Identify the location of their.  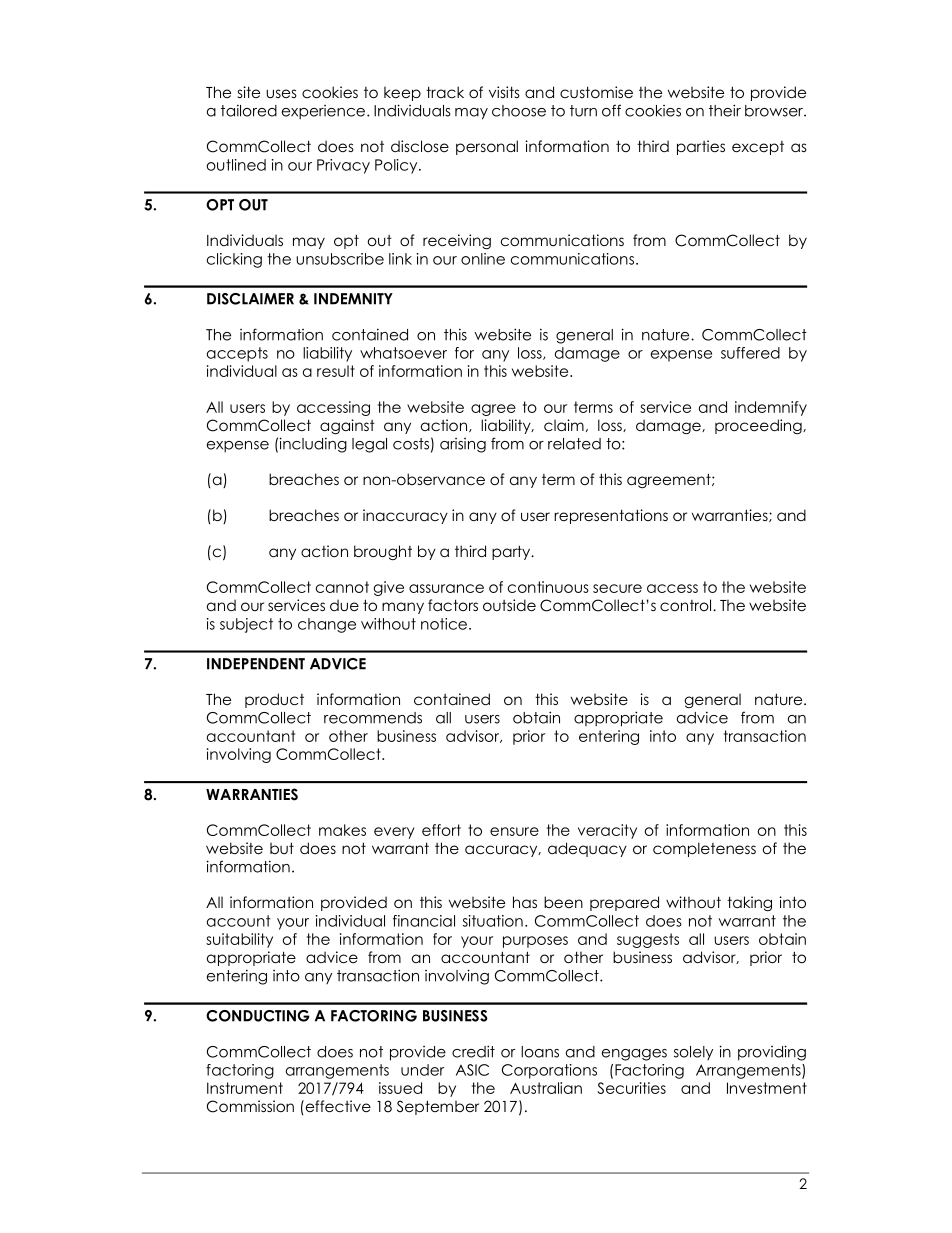
(725, 110).
